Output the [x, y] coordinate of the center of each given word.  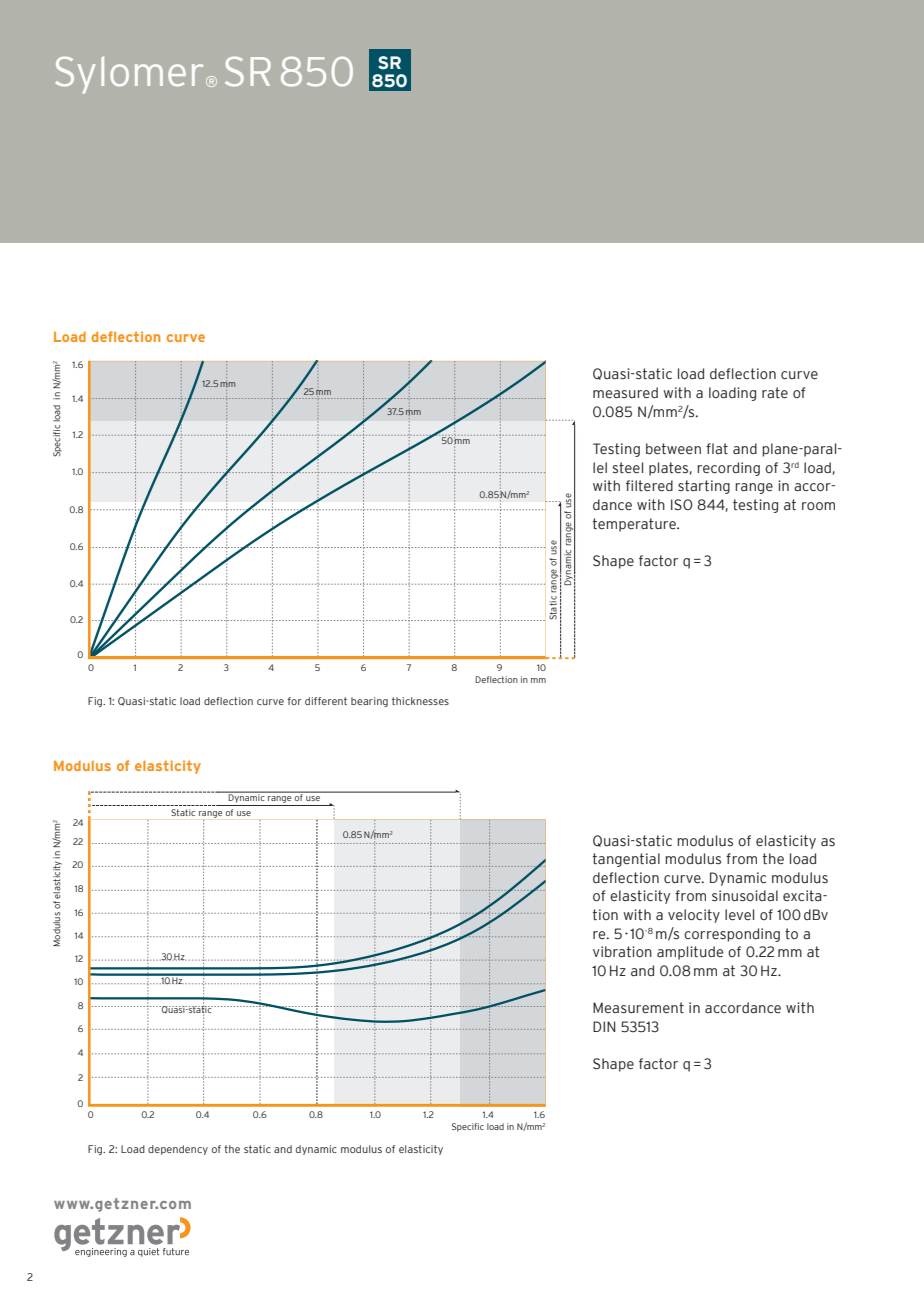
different [326, 701]
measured [625, 393]
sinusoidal [745, 896]
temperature [635, 525]
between [673, 449]
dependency [178, 1150]
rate [775, 393]
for [295, 701]
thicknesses [420, 701]
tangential [626, 860]
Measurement [638, 1008]
